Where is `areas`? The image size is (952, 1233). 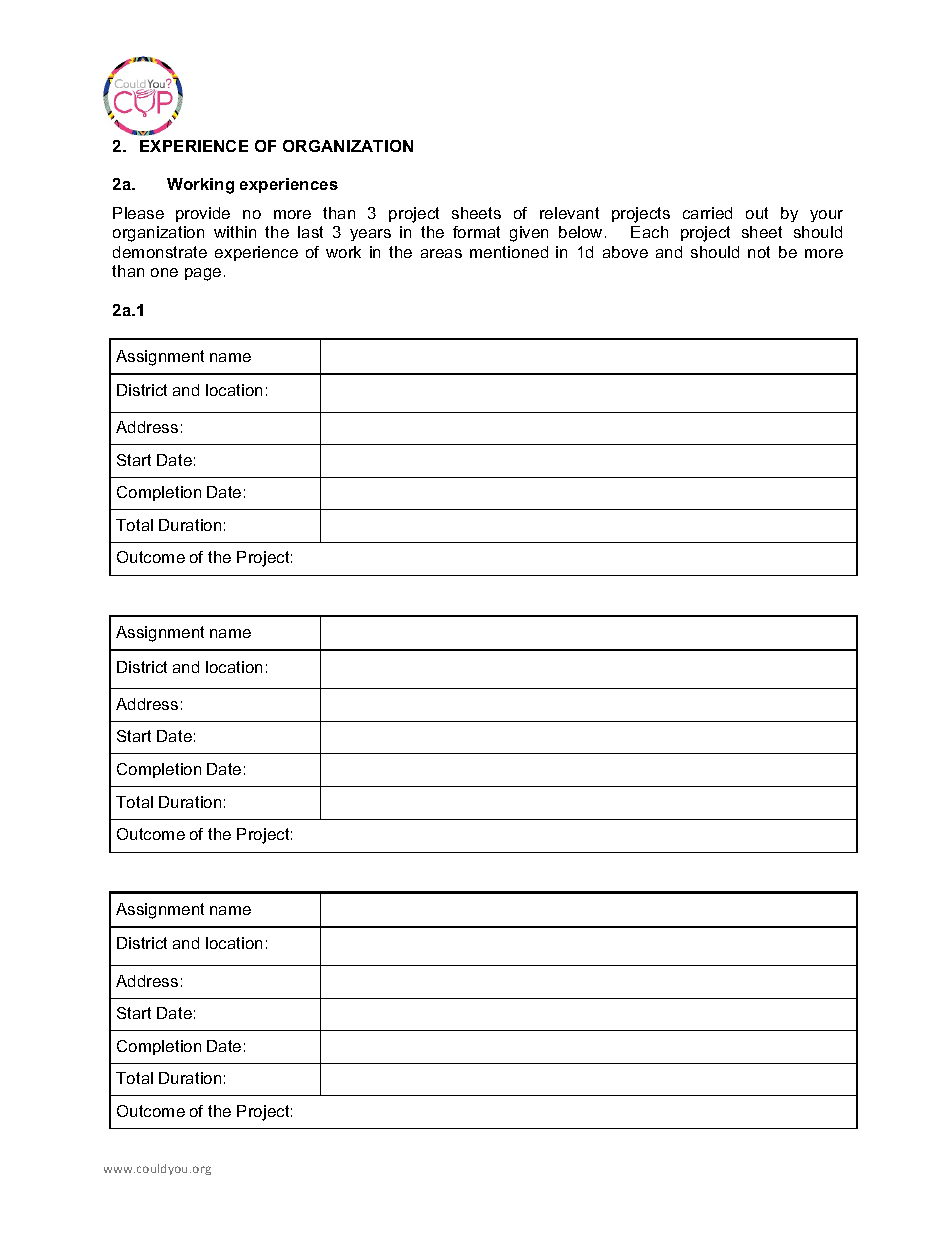
areas is located at coordinates (441, 253).
